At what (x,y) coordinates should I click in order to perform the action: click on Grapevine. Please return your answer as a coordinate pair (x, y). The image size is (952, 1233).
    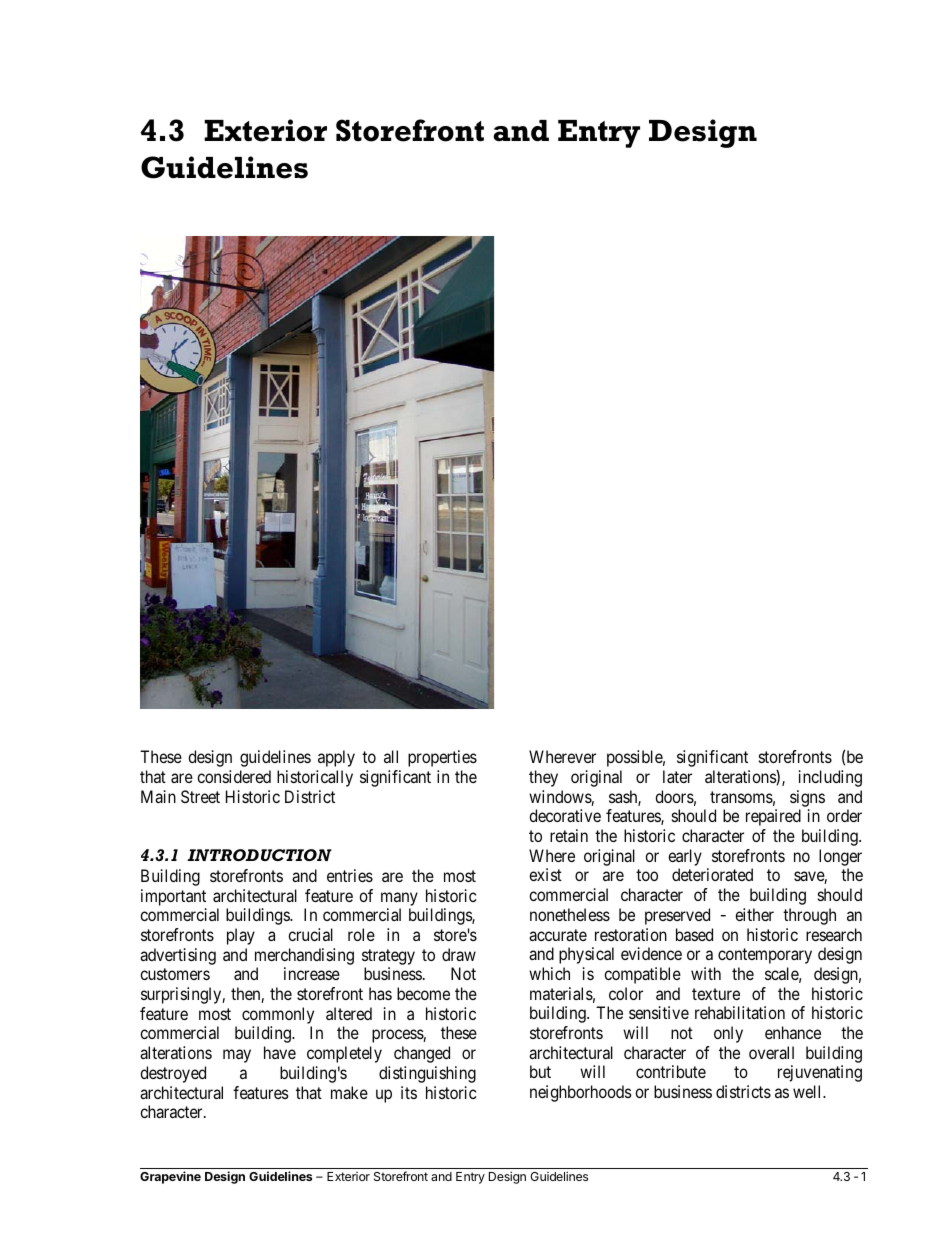
    Looking at the image, I should click on (170, 1177).
